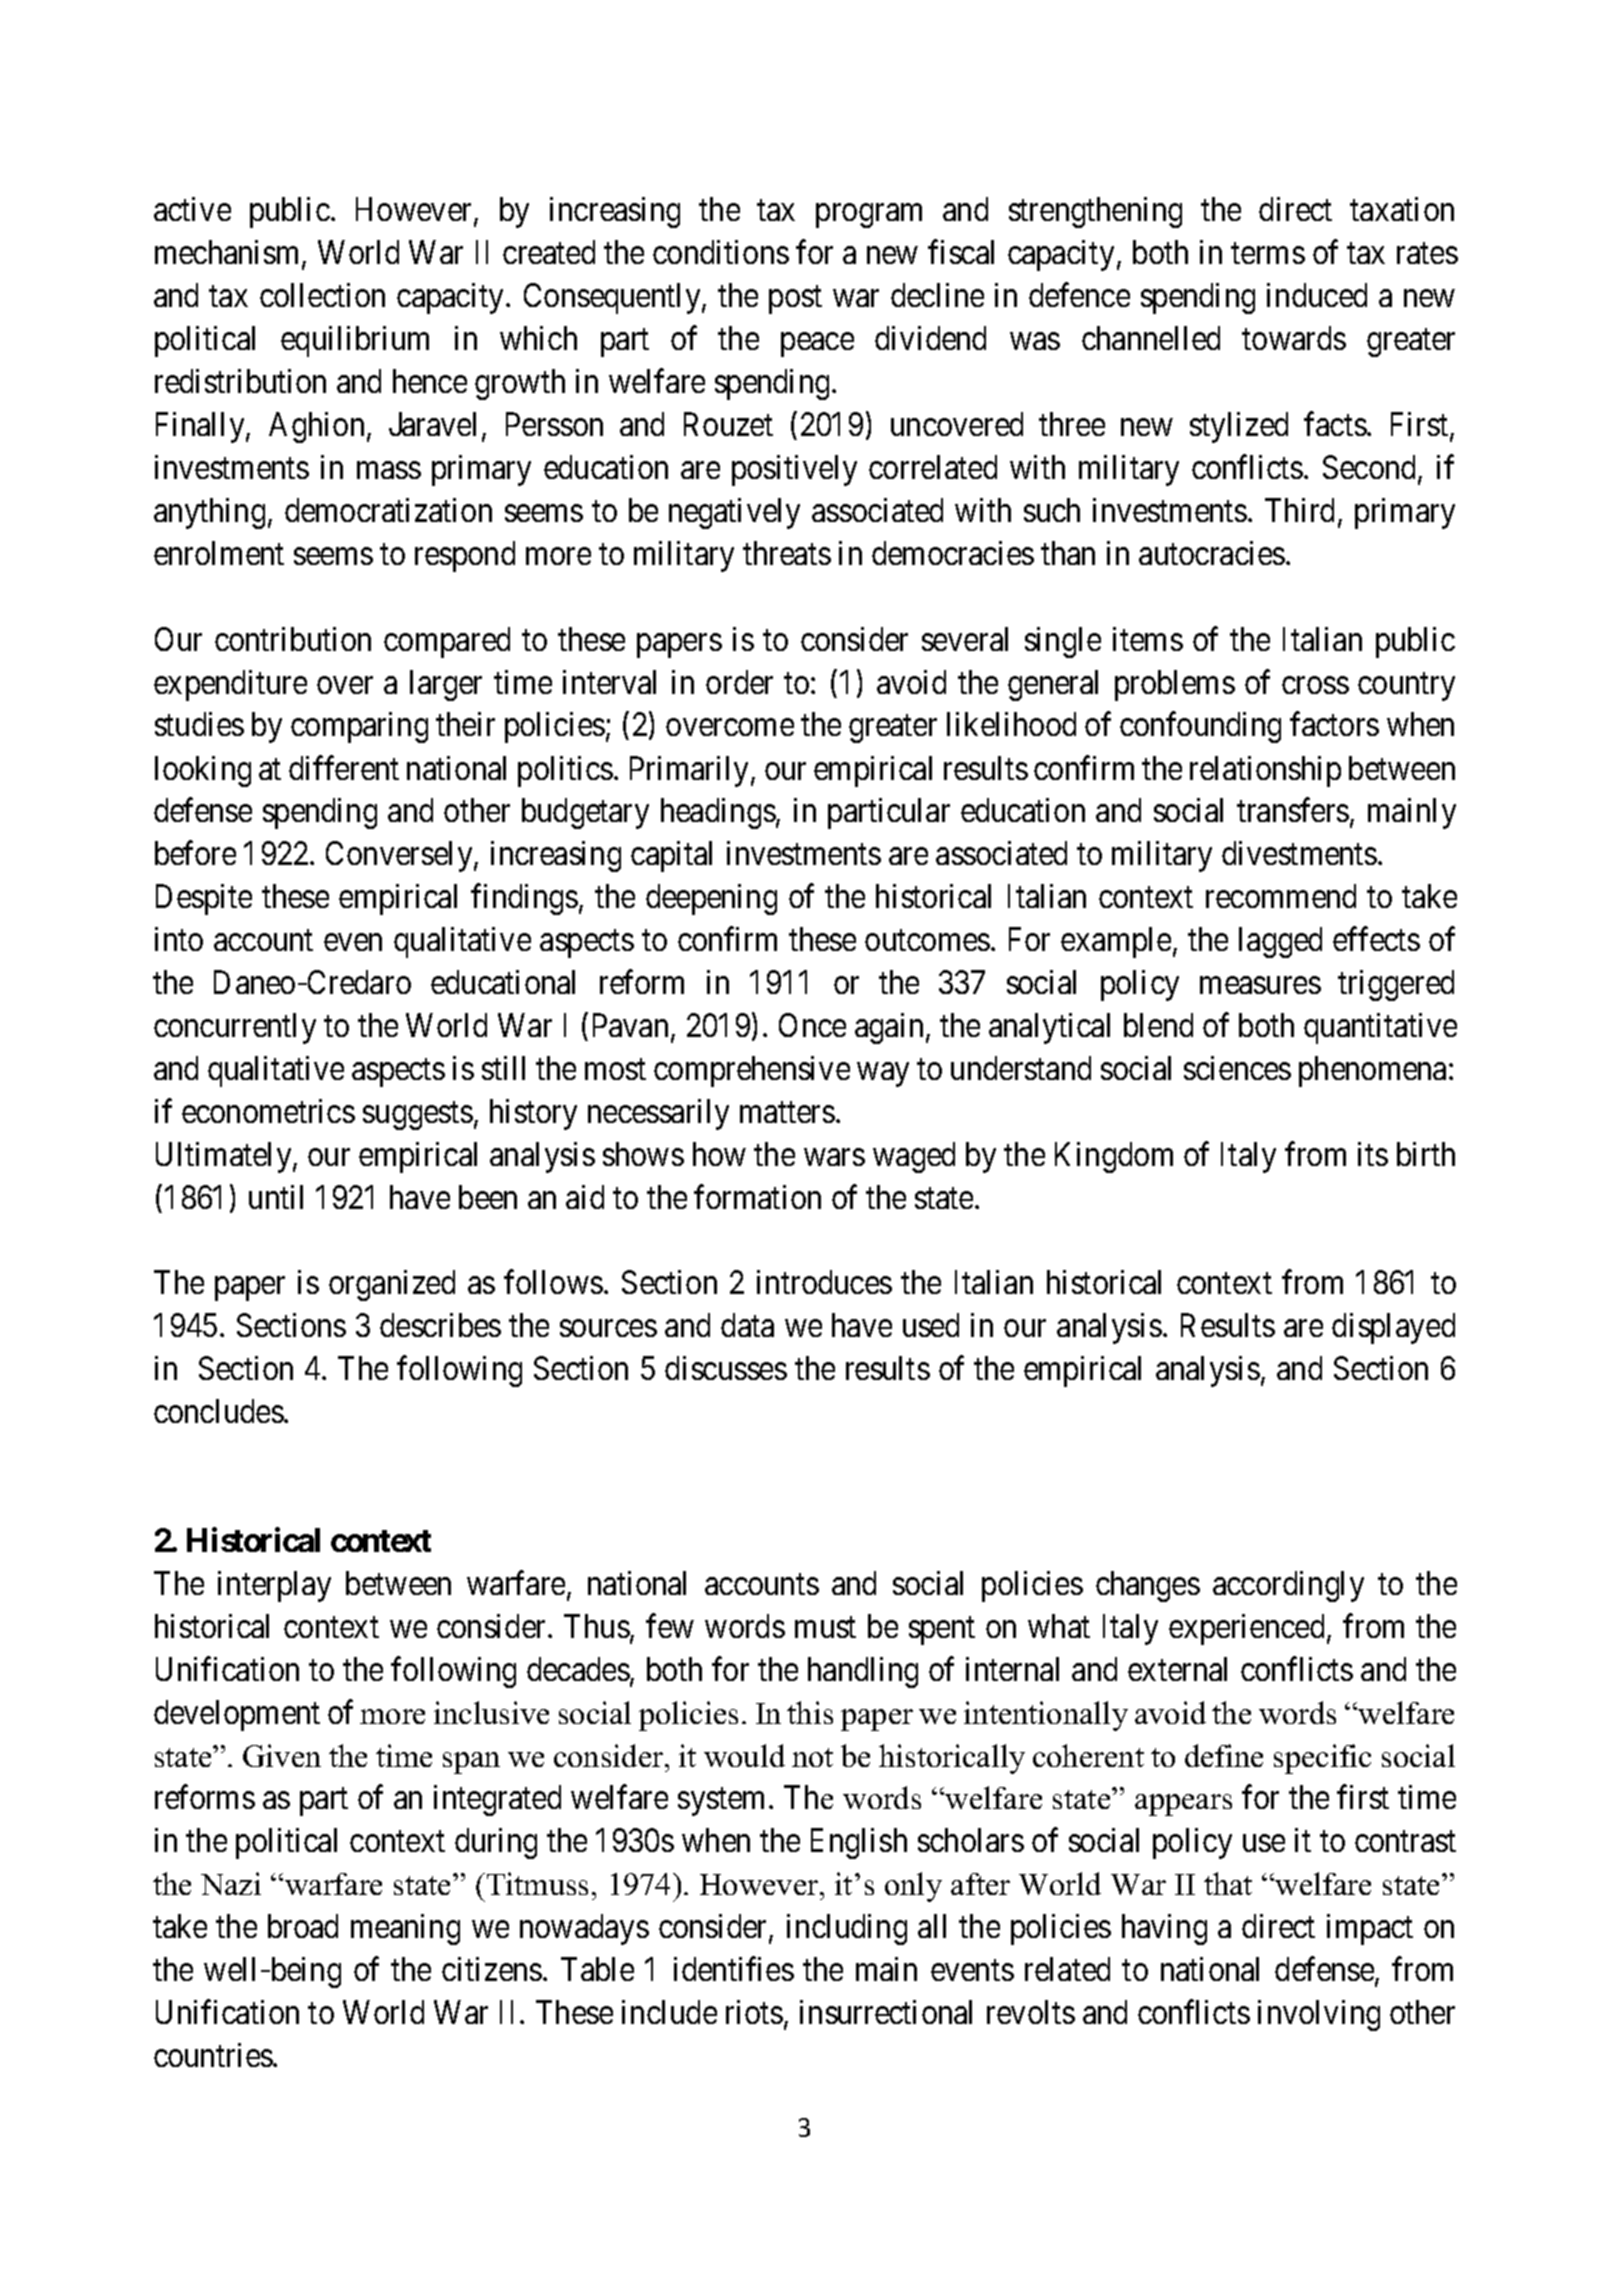 This document has width=1610, height=2277. What do you see at coordinates (303, 1926) in the document?
I see `broad` at bounding box center [303, 1926].
